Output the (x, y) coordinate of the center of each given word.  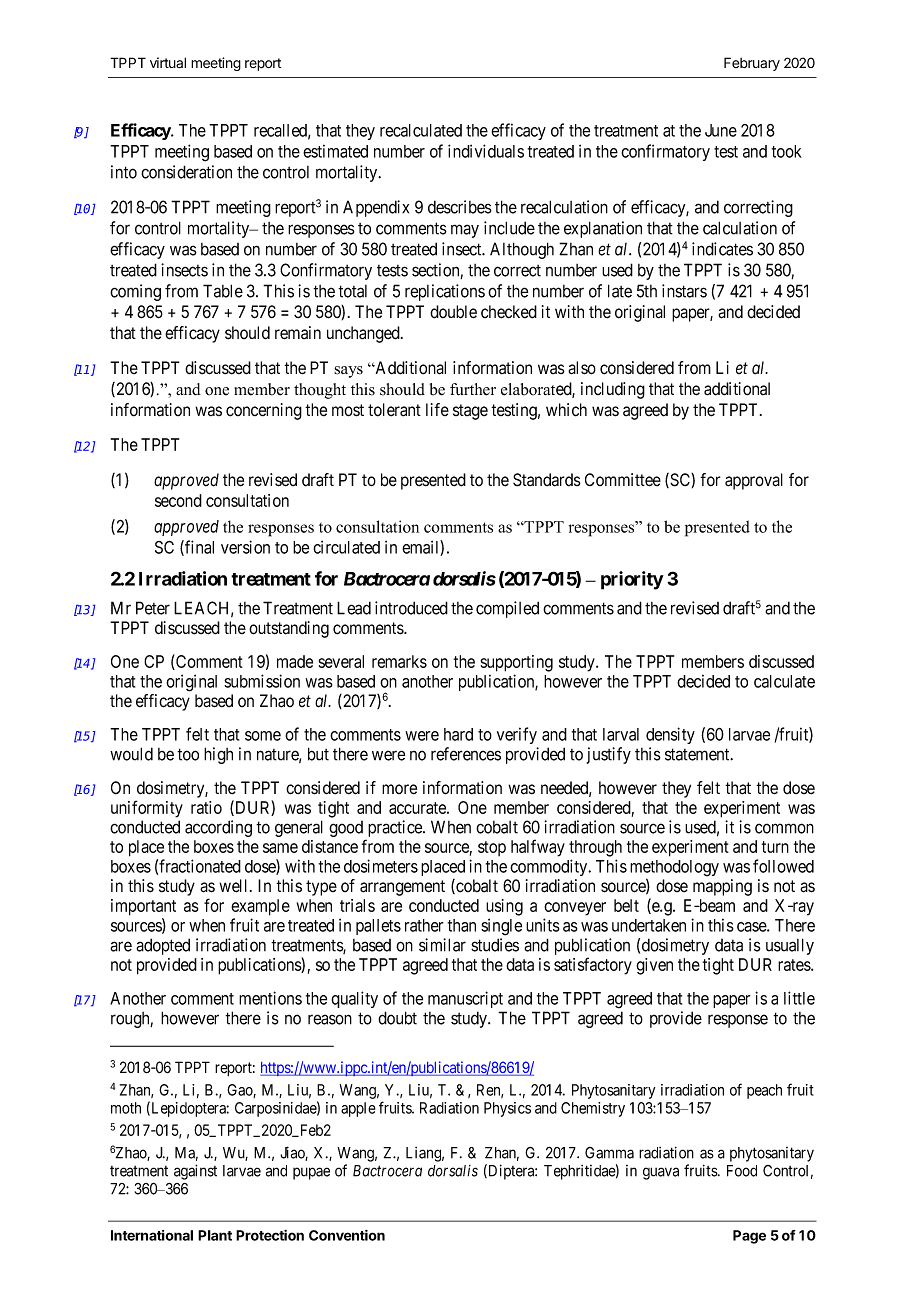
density (670, 735)
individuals (486, 151)
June (721, 130)
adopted (163, 946)
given (654, 966)
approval (754, 481)
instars (684, 291)
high (218, 755)
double (453, 312)
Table (223, 291)
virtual (168, 62)
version (245, 547)
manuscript (465, 999)
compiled (507, 609)
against (195, 1172)
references (466, 754)
